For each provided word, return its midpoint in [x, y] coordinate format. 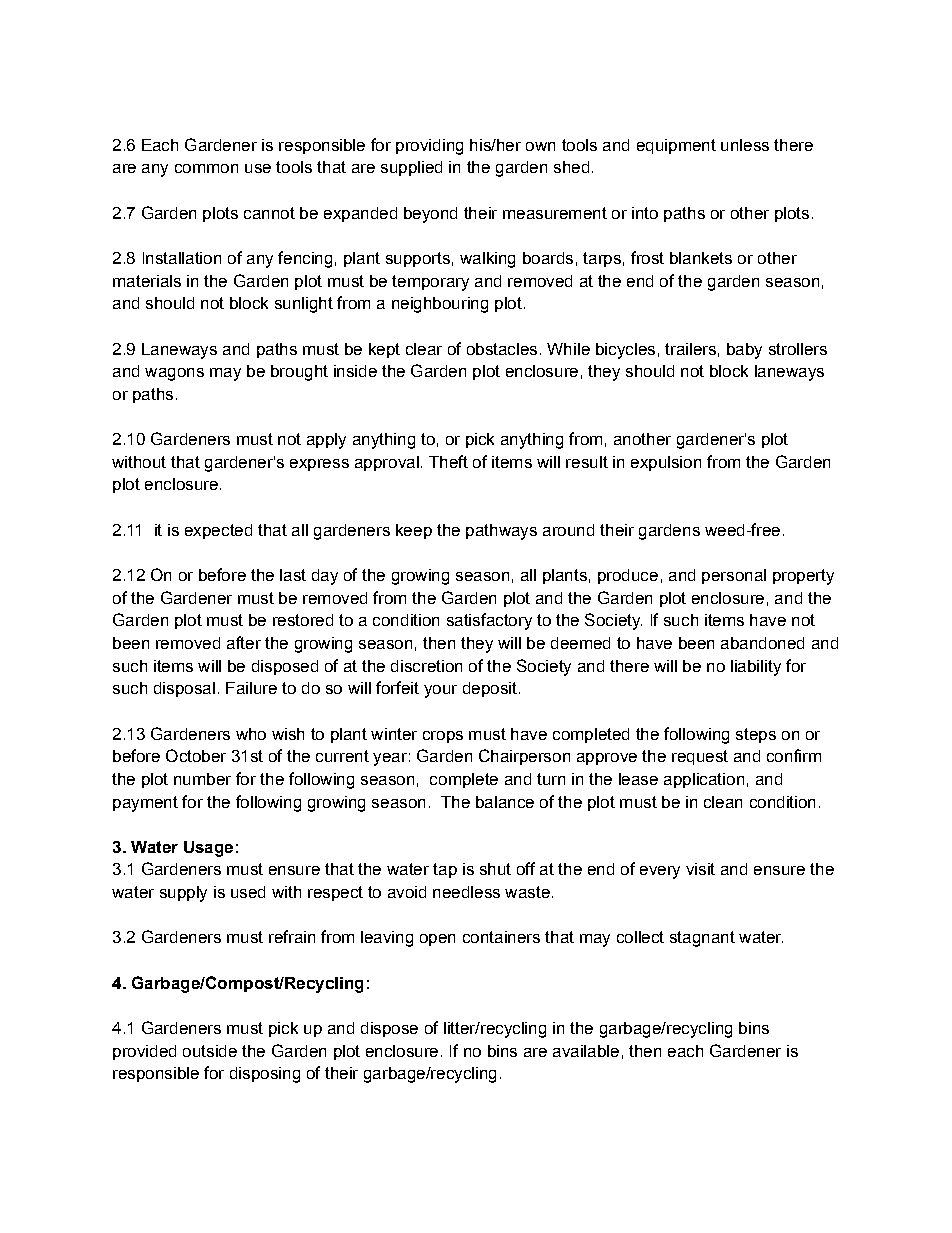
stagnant [702, 939]
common [206, 168]
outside [210, 1051]
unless [745, 145]
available [586, 1051]
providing [429, 147]
